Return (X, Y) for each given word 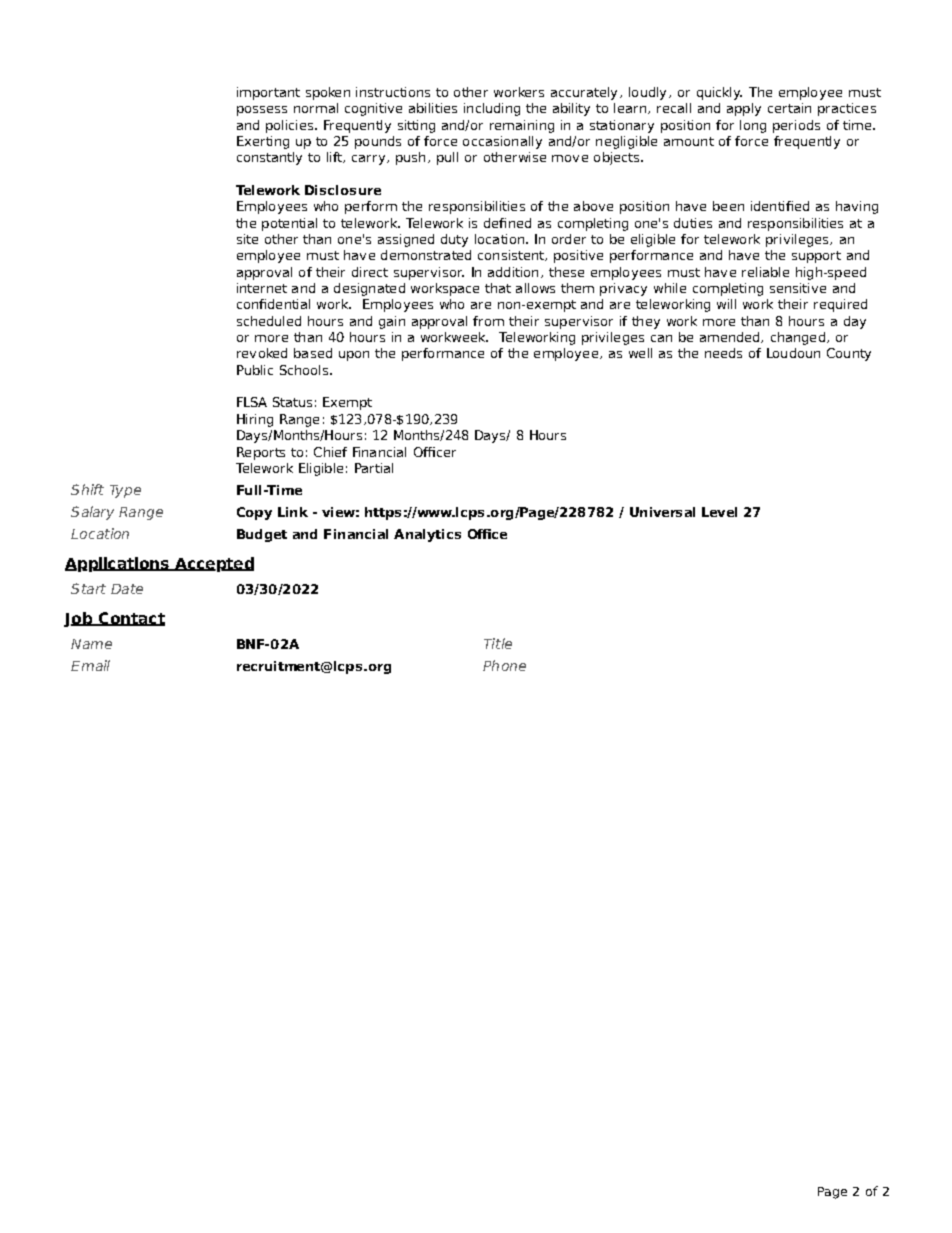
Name (91, 644)
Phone (504, 665)
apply (744, 109)
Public (255, 370)
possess (262, 111)
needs (723, 353)
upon (354, 356)
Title (498, 643)
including (492, 109)
